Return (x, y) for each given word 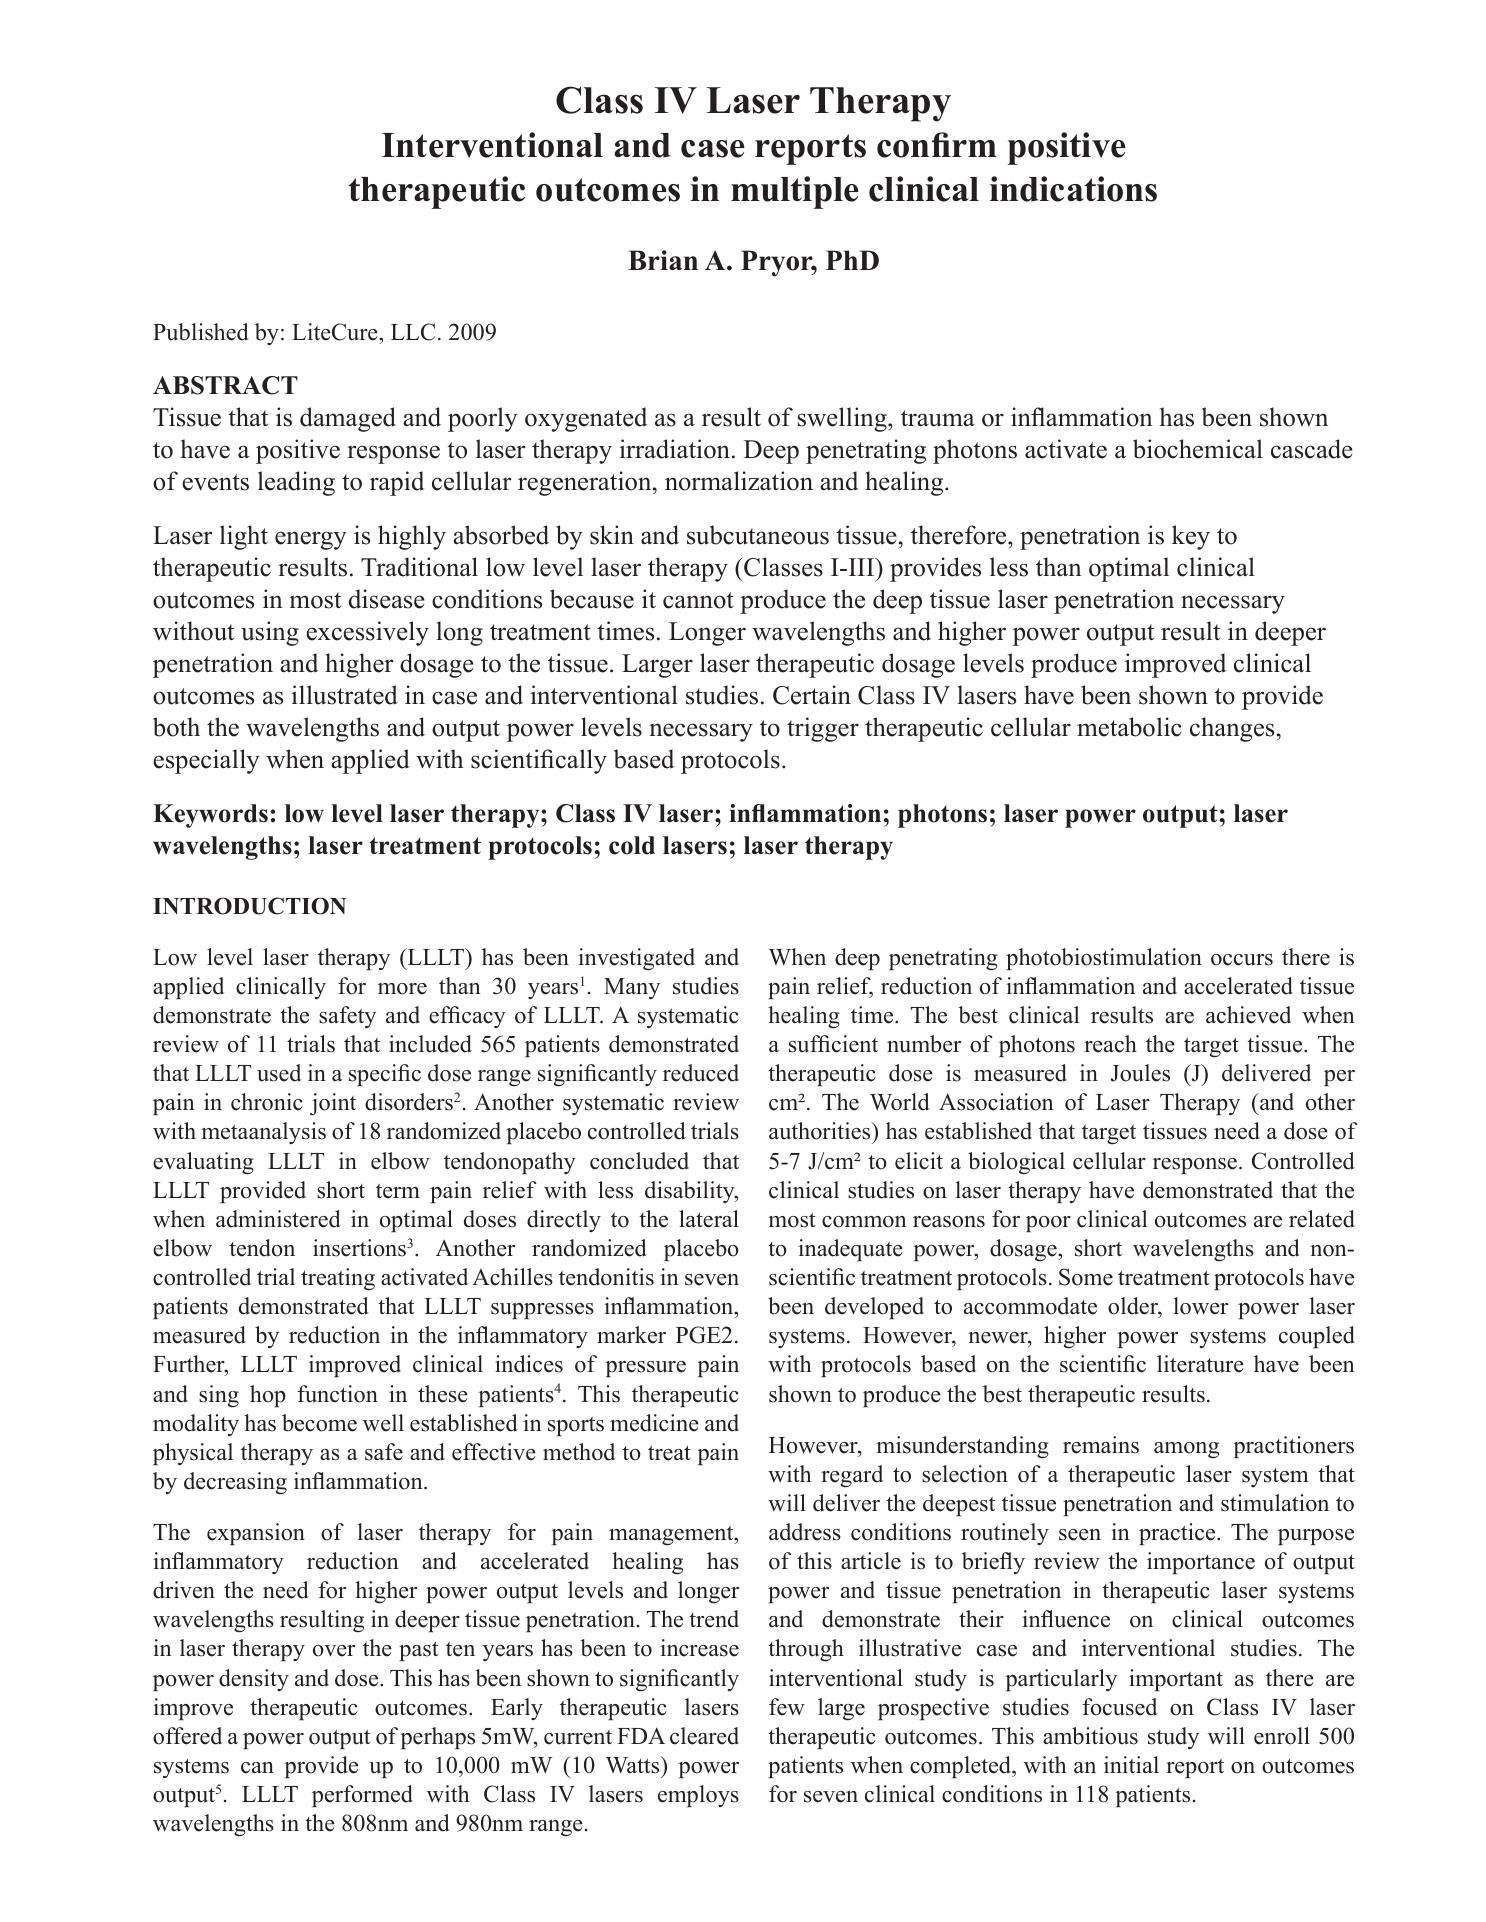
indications (1073, 189)
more (402, 989)
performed (362, 1796)
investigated (636, 959)
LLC (413, 332)
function (337, 1394)
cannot (698, 600)
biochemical (1198, 449)
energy (311, 540)
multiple (795, 192)
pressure (646, 1369)
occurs (1242, 960)
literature (1200, 1364)
